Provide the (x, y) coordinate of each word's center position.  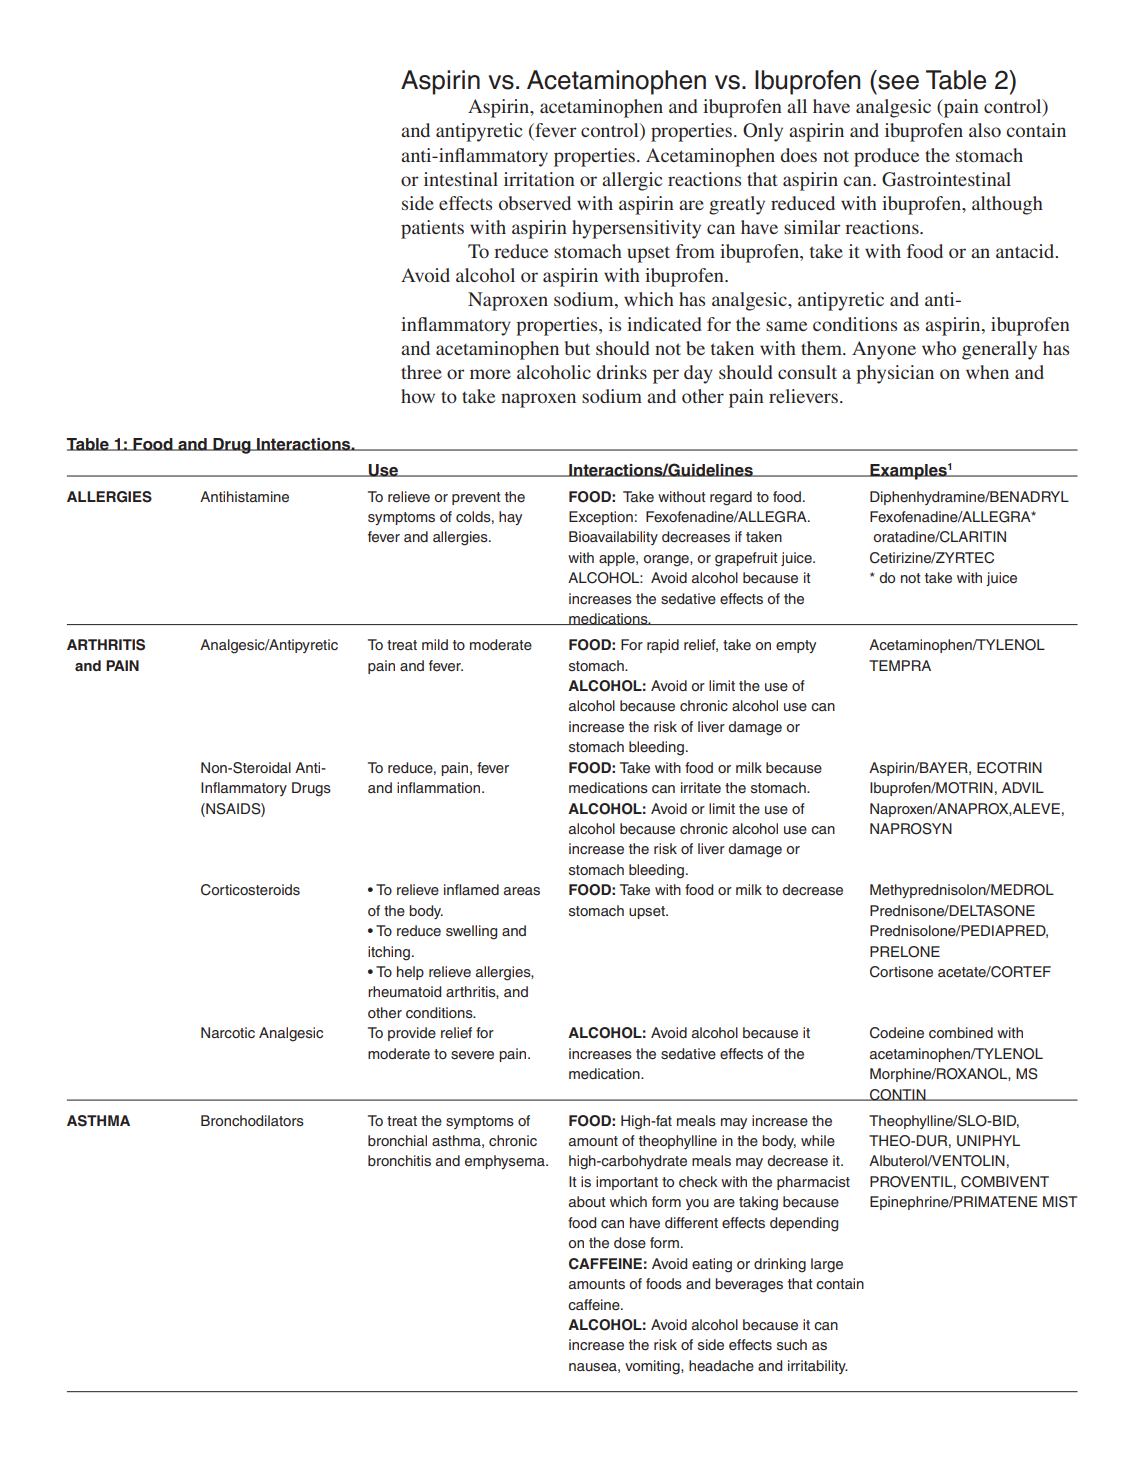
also (985, 130)
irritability (818, 1367)
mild (435, 644)
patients (432, 229)
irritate (701, 787)
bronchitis (399, 1160)
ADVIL (1023, 787)
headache (721, 1365)
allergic (632, 181)
